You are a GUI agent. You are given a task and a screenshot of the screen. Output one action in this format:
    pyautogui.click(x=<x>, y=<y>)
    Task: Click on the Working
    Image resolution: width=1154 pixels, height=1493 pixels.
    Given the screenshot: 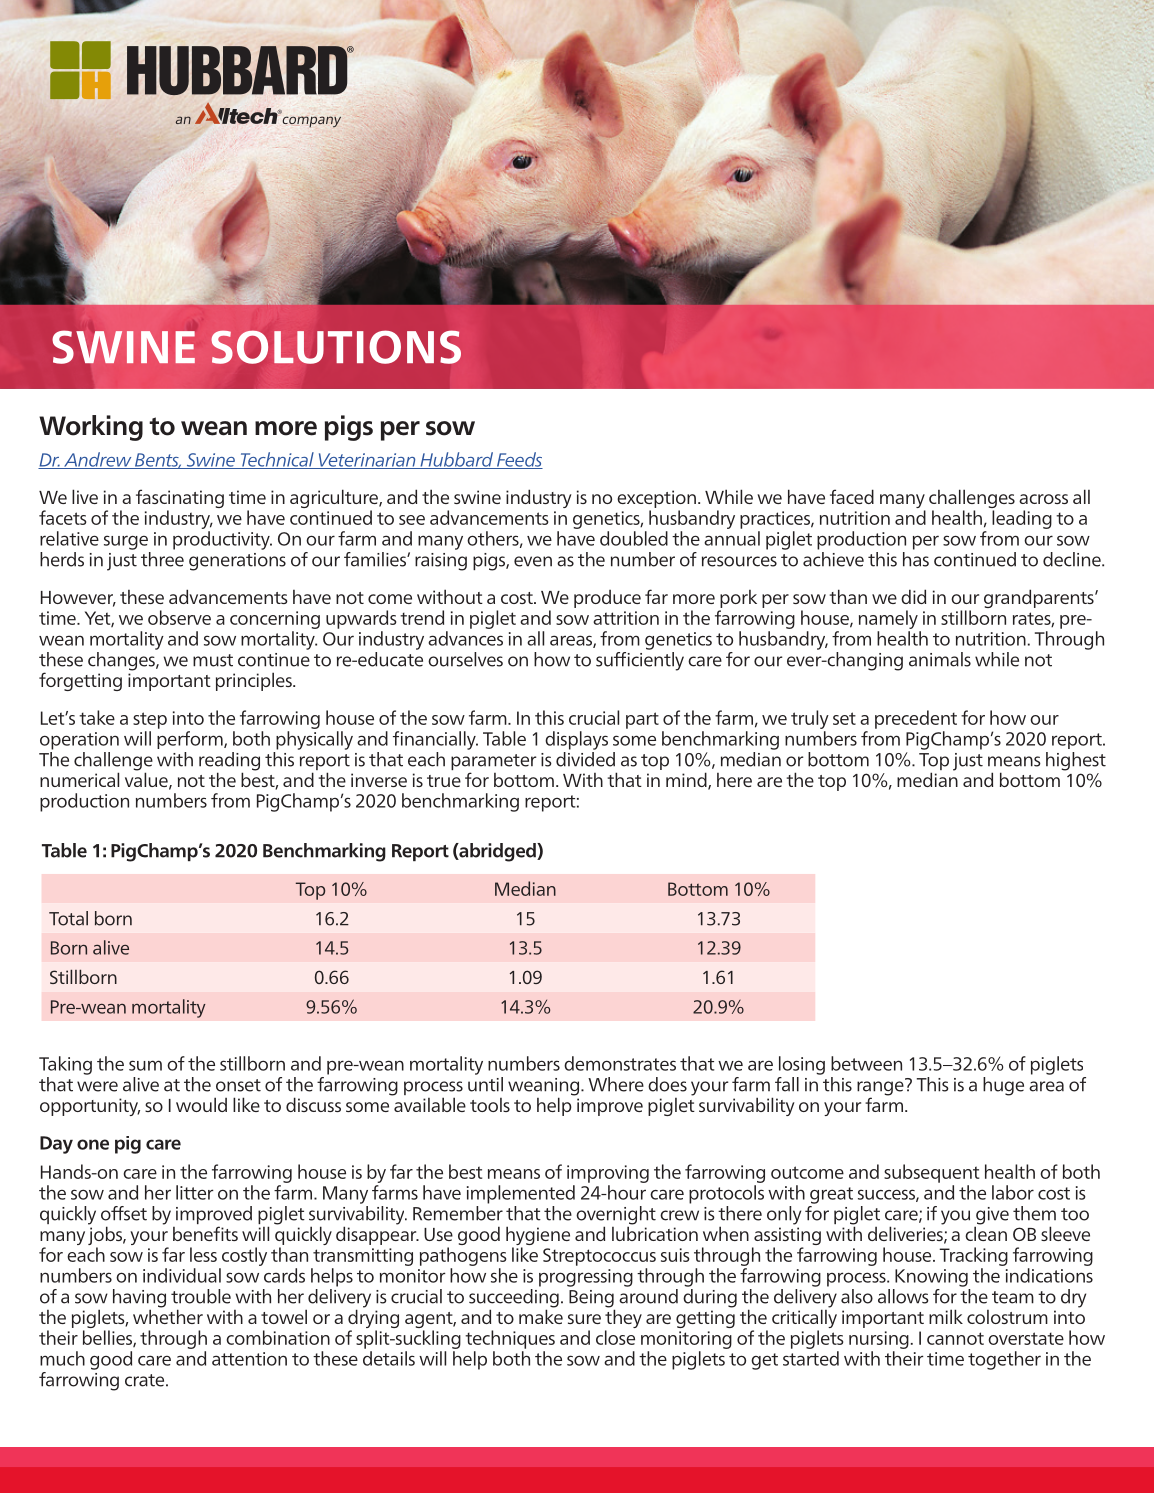 What is the action you would take?
    pyautogui.click(x=91, y=428)
